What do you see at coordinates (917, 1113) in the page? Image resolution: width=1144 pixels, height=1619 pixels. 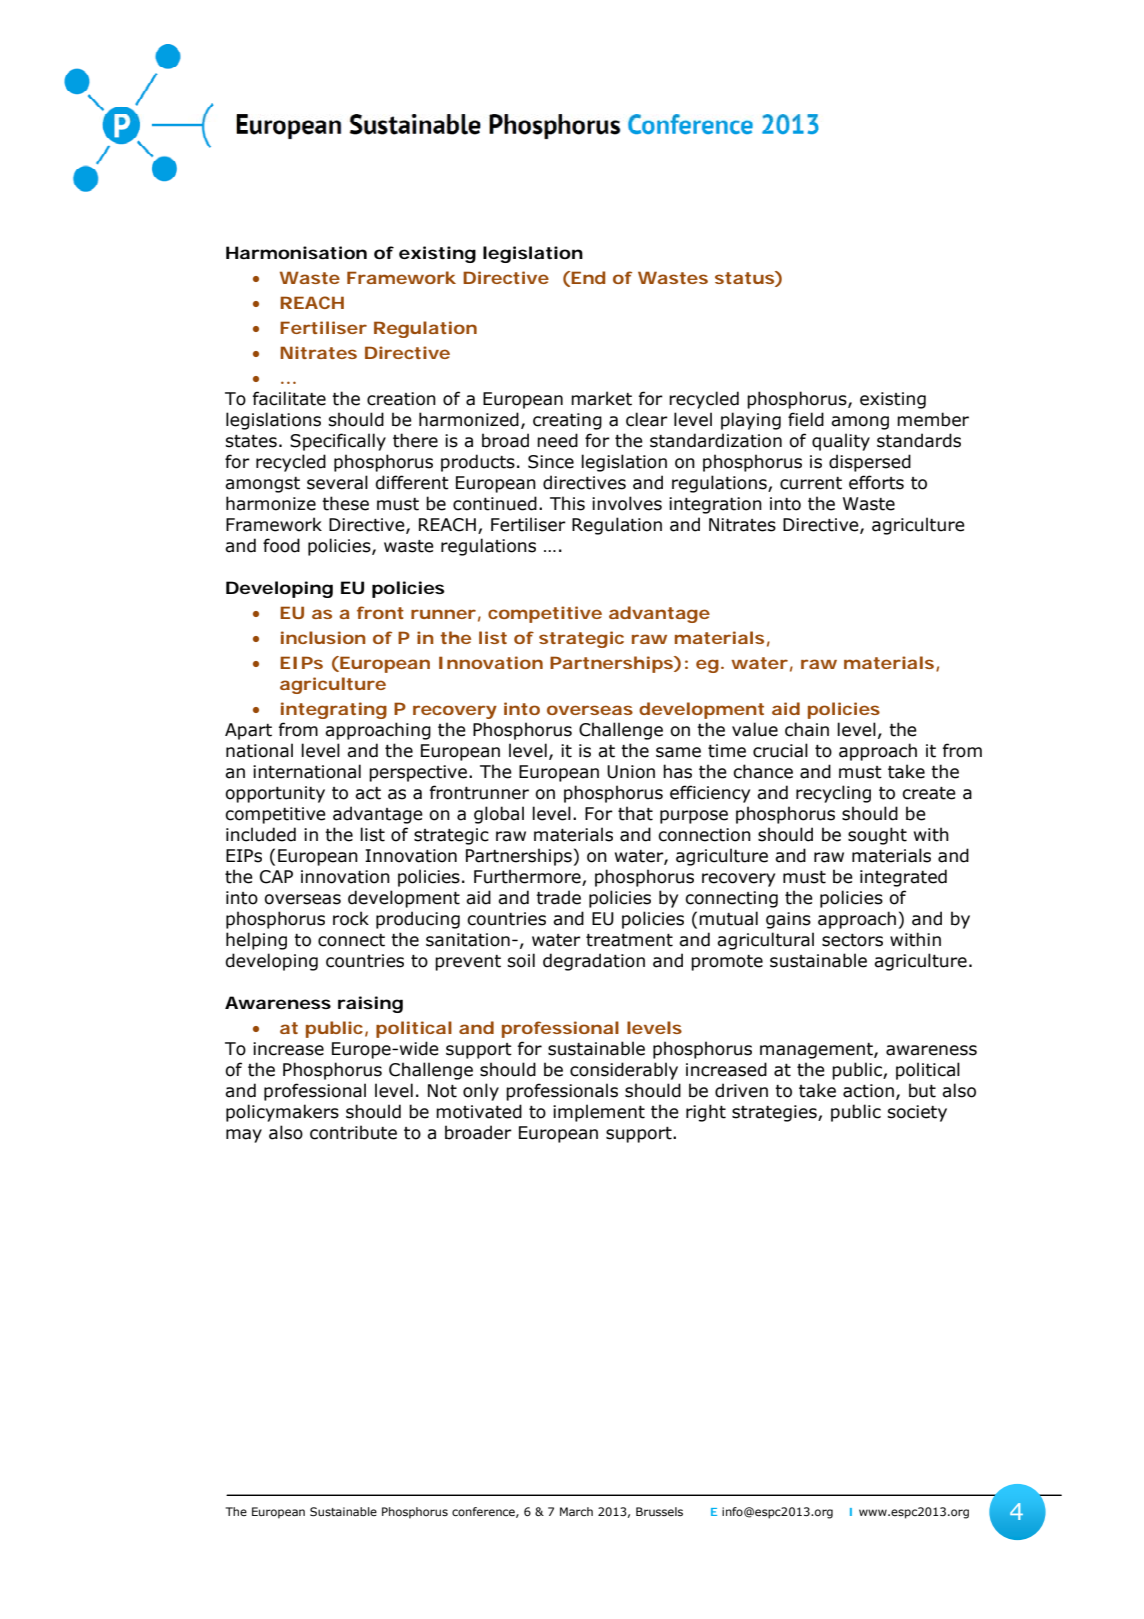 I see `society` at bounding box center [917, 1113].
